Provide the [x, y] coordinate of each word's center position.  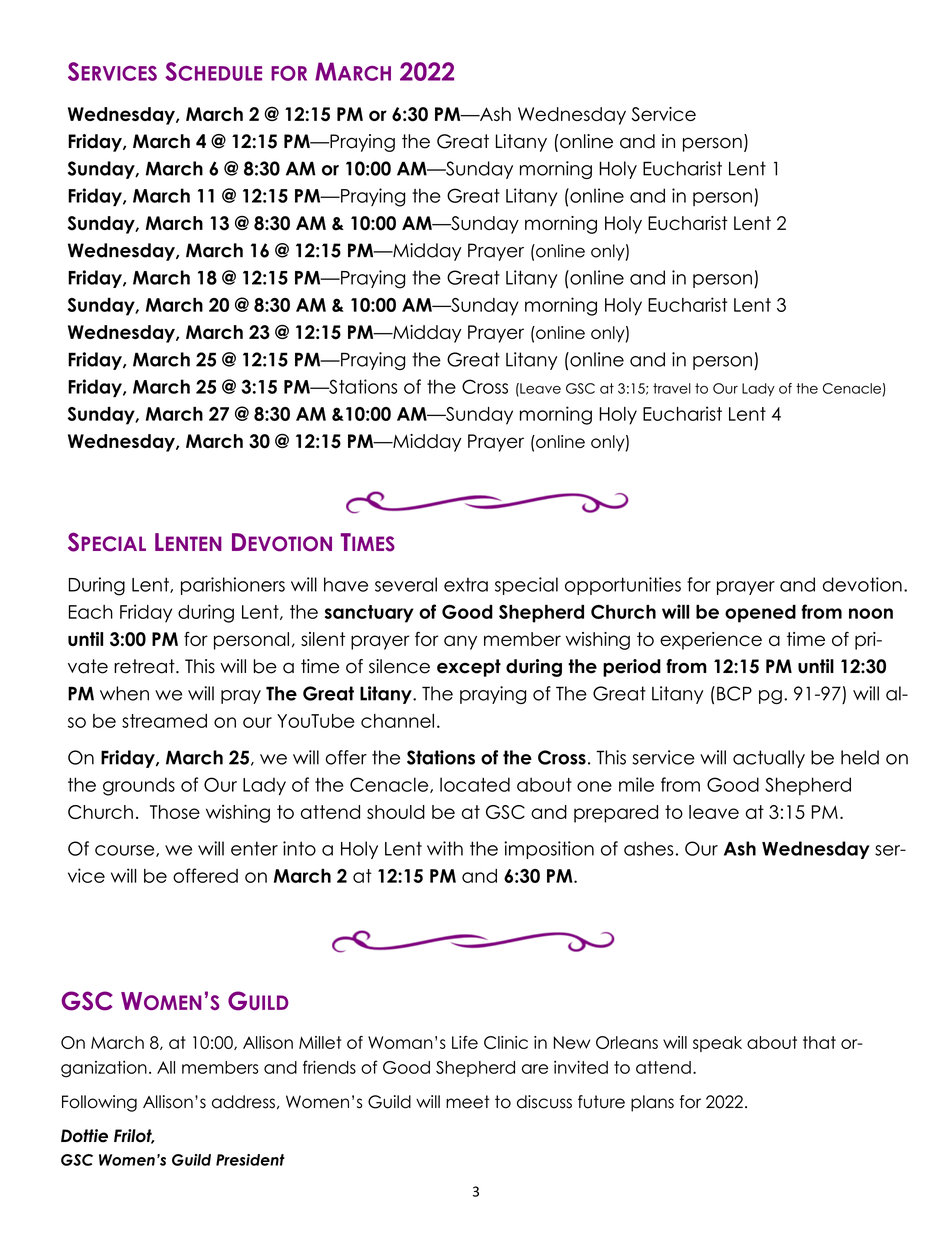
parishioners [233, 586]
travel [672, 388]
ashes [648, 848]
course [126, 851]
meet [468, 1102]
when [124, 693]
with [445, 848]
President [250, 1160]
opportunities [623, 586]
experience [711, 641]
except [469, 668]
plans [652, 1103]
